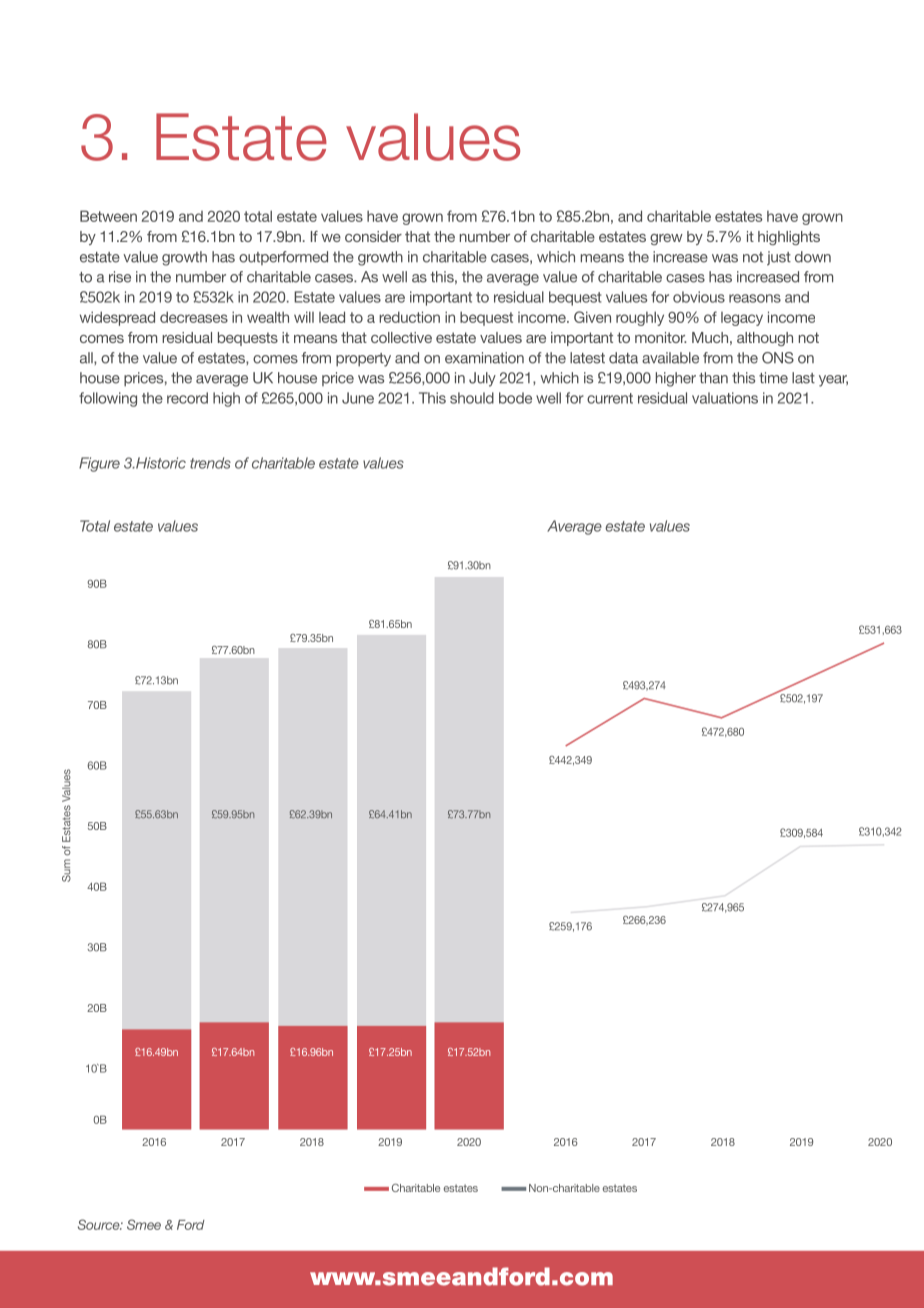  What do you see at coordinates (666, 239) in the screenshot?
I see `grew` at bounding box center [666, 239].
